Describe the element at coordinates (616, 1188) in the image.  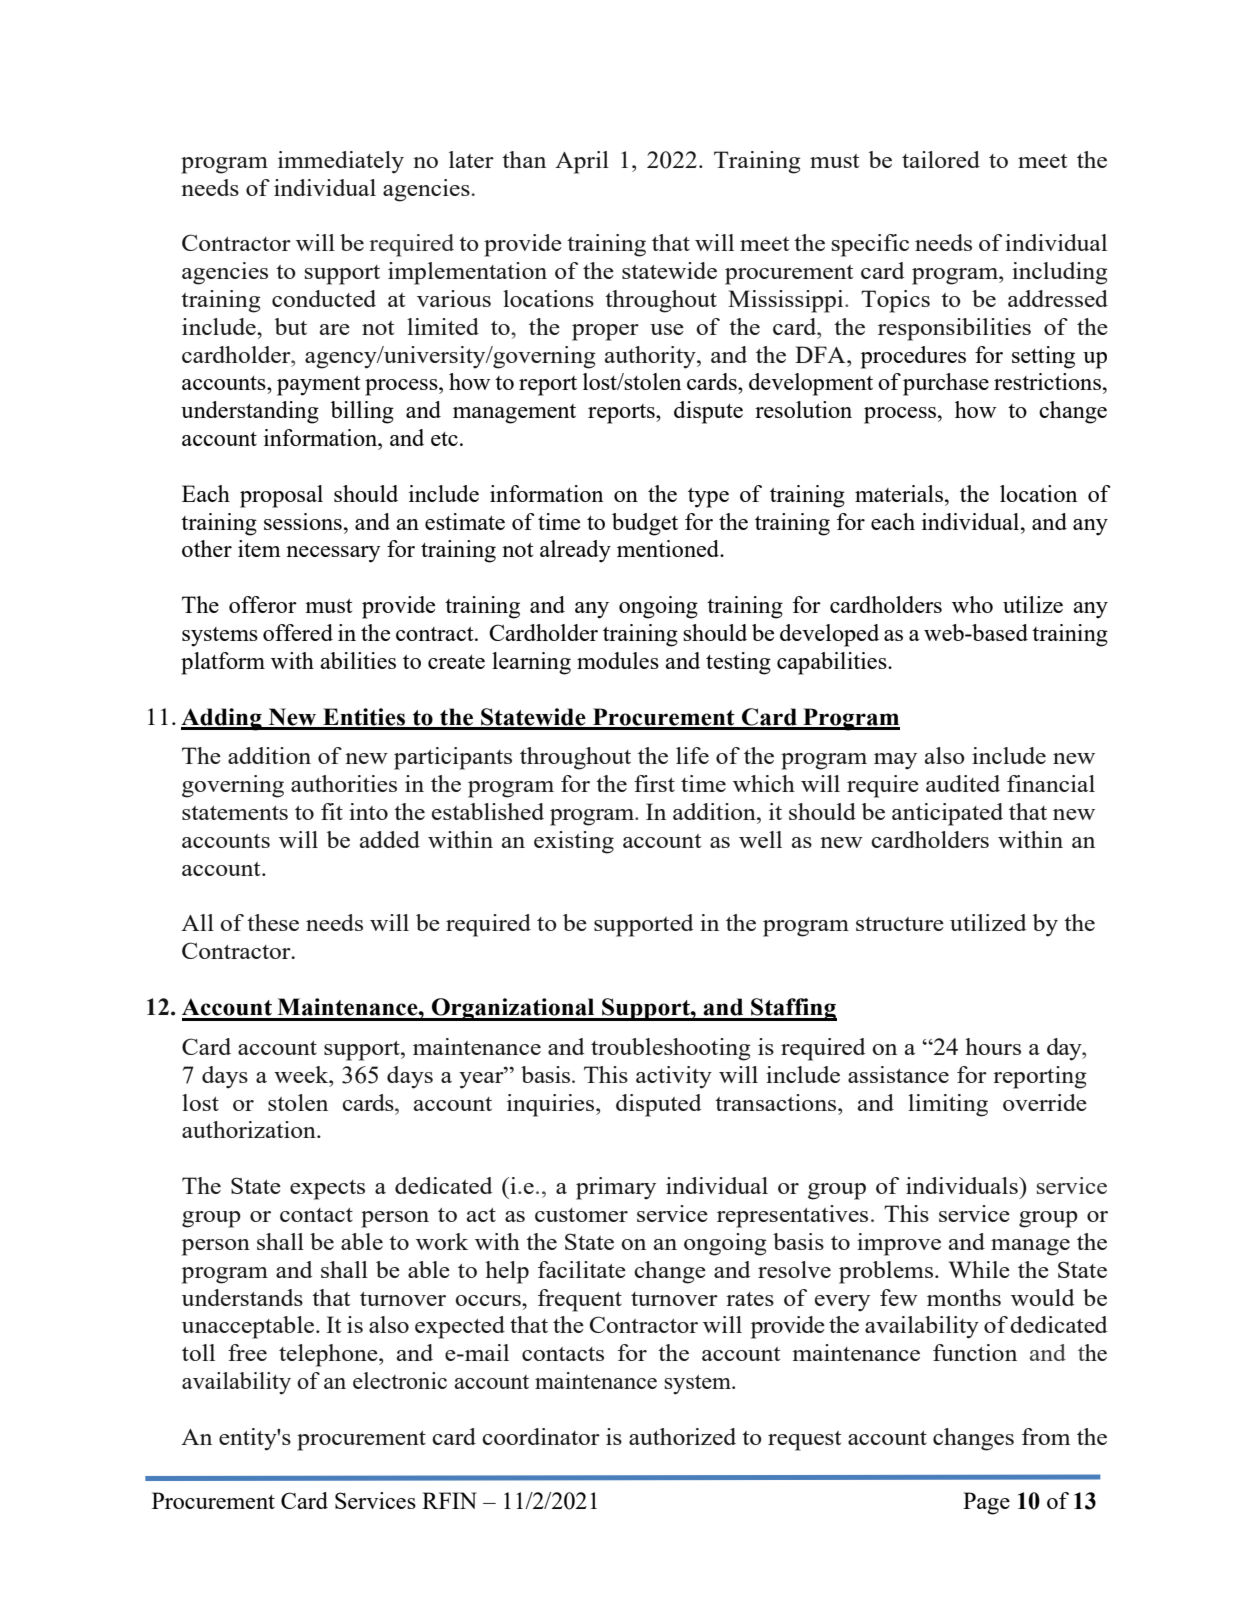
I see `primary` at that location.
